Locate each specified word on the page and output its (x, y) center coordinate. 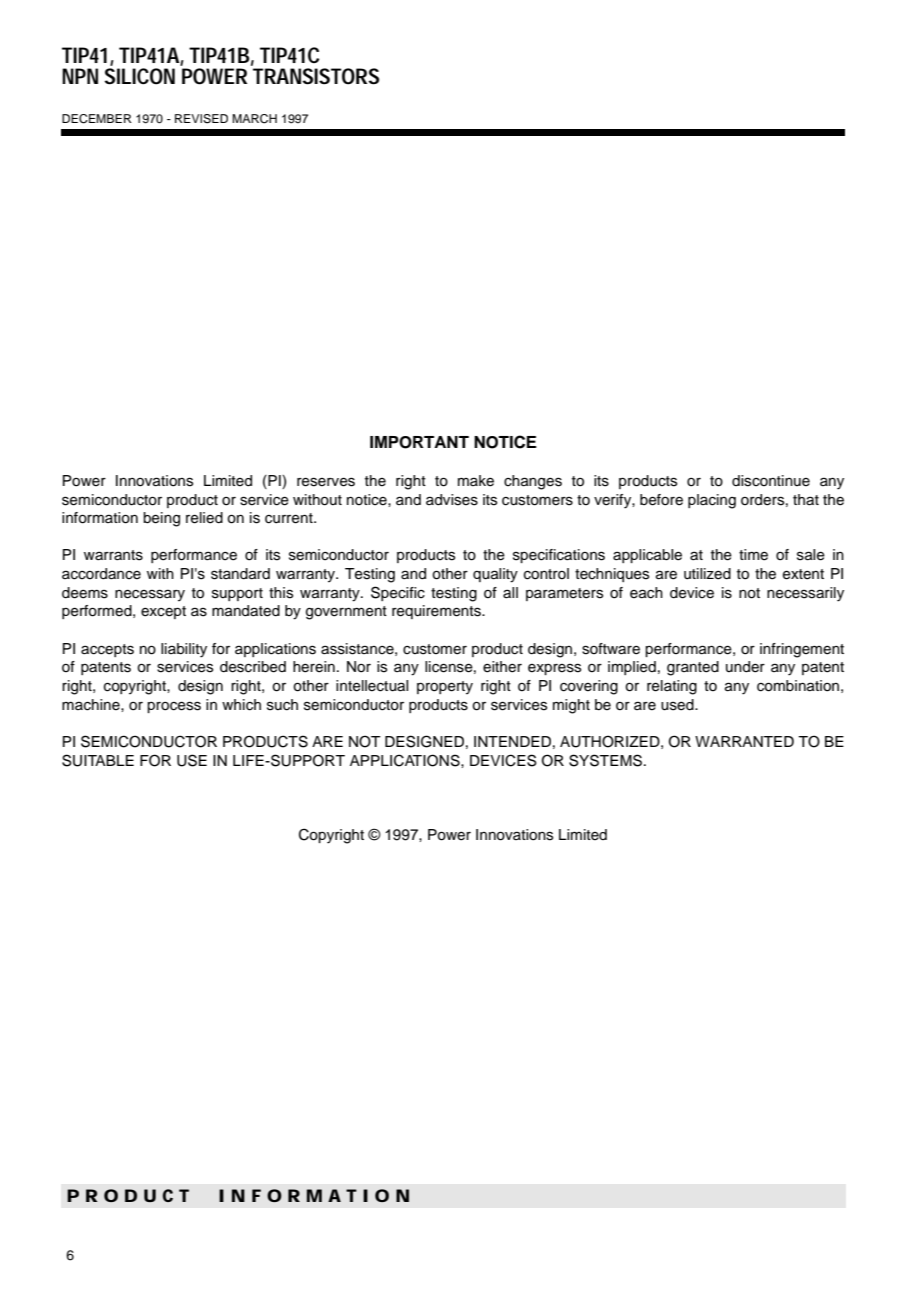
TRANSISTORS (316, 76)
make (476, 481)
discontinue (771, 481)
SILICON (139, 76)
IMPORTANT (419, 442)
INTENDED (512, 741)
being (161, 519)
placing (712, 501)
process (174, 707)
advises (452, 500)
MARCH (254, 119)
